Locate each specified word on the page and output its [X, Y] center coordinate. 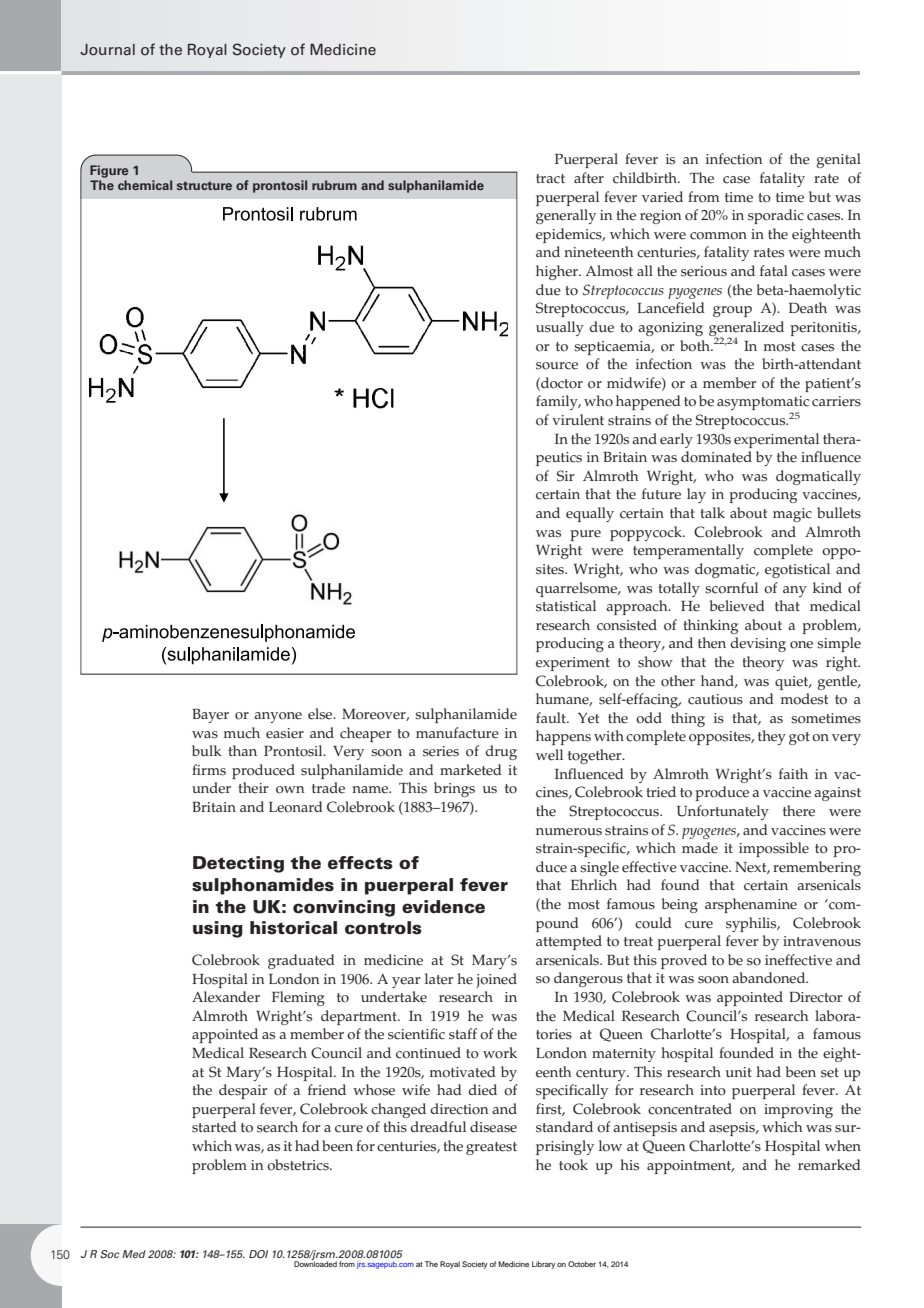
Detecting [238, 864]
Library [543, 1265]
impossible [774, 849]
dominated [716, 457]
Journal [107, 50]
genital [838, 160]
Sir [565, 476]
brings [454, 789]
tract [550, 179]
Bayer [211, 716]
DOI [258, 1254]
